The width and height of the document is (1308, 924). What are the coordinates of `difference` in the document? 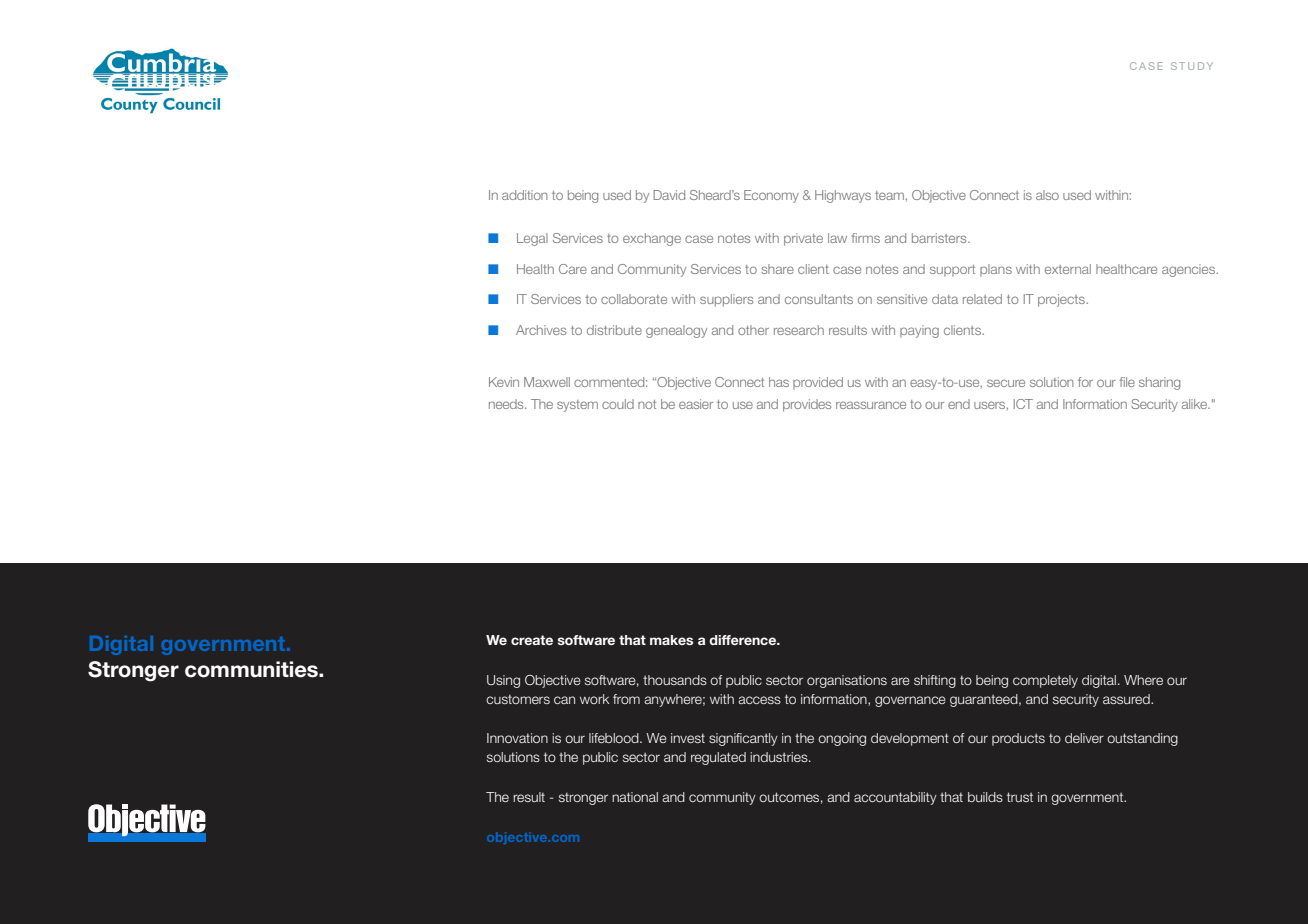 It's located at (744, 640).
